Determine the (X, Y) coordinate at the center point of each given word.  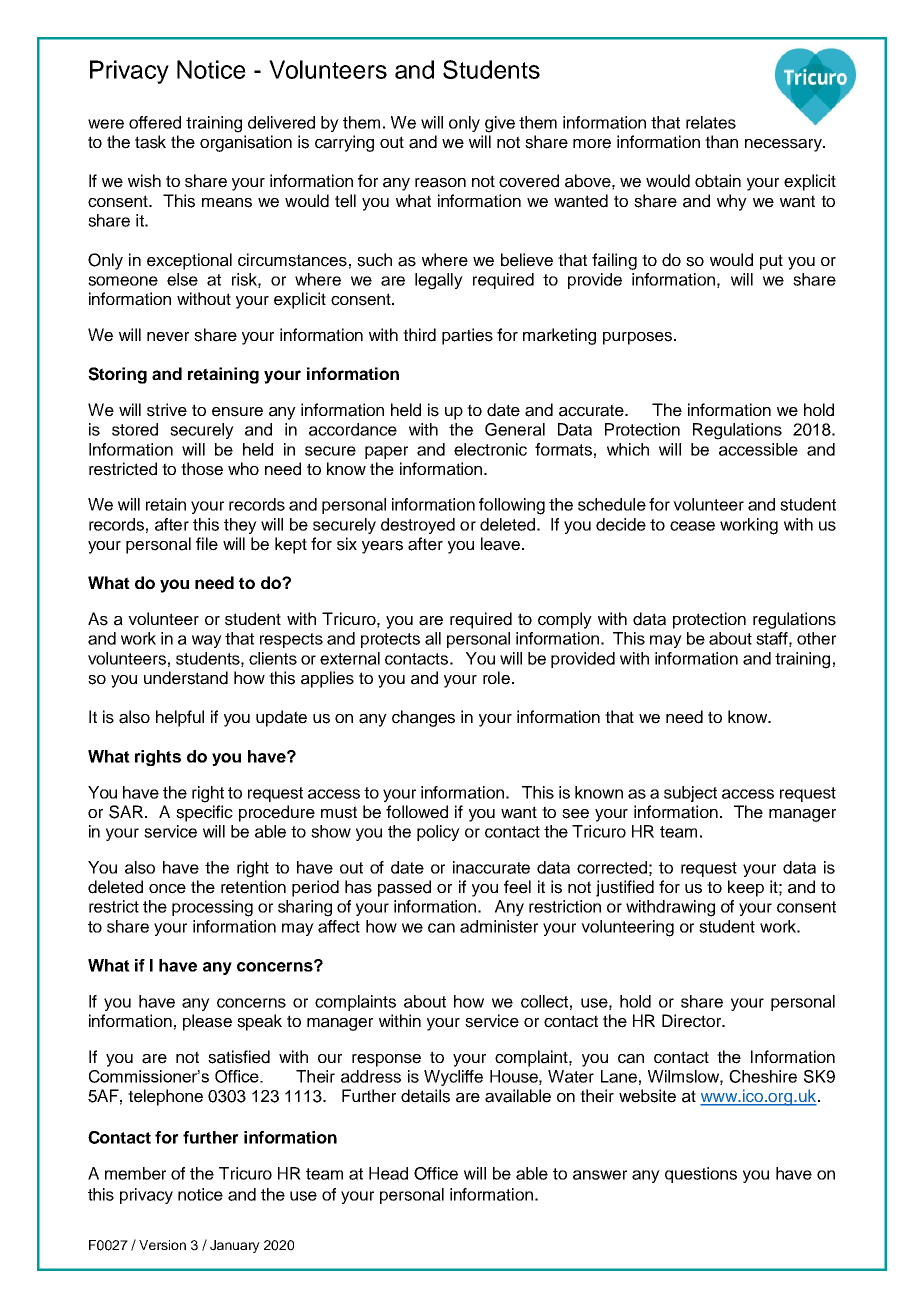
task (150, 142)
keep (746, 888)
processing (212, 908)
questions (701, 1175)
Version (162, 1245)
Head (388, 1173)
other (816, 638)
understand (186, 678)
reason (440, 183)
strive (167, 410)
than (721, 142)
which (628, 449)
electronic (490, 449)
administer (499, 926)
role (496, 678)
